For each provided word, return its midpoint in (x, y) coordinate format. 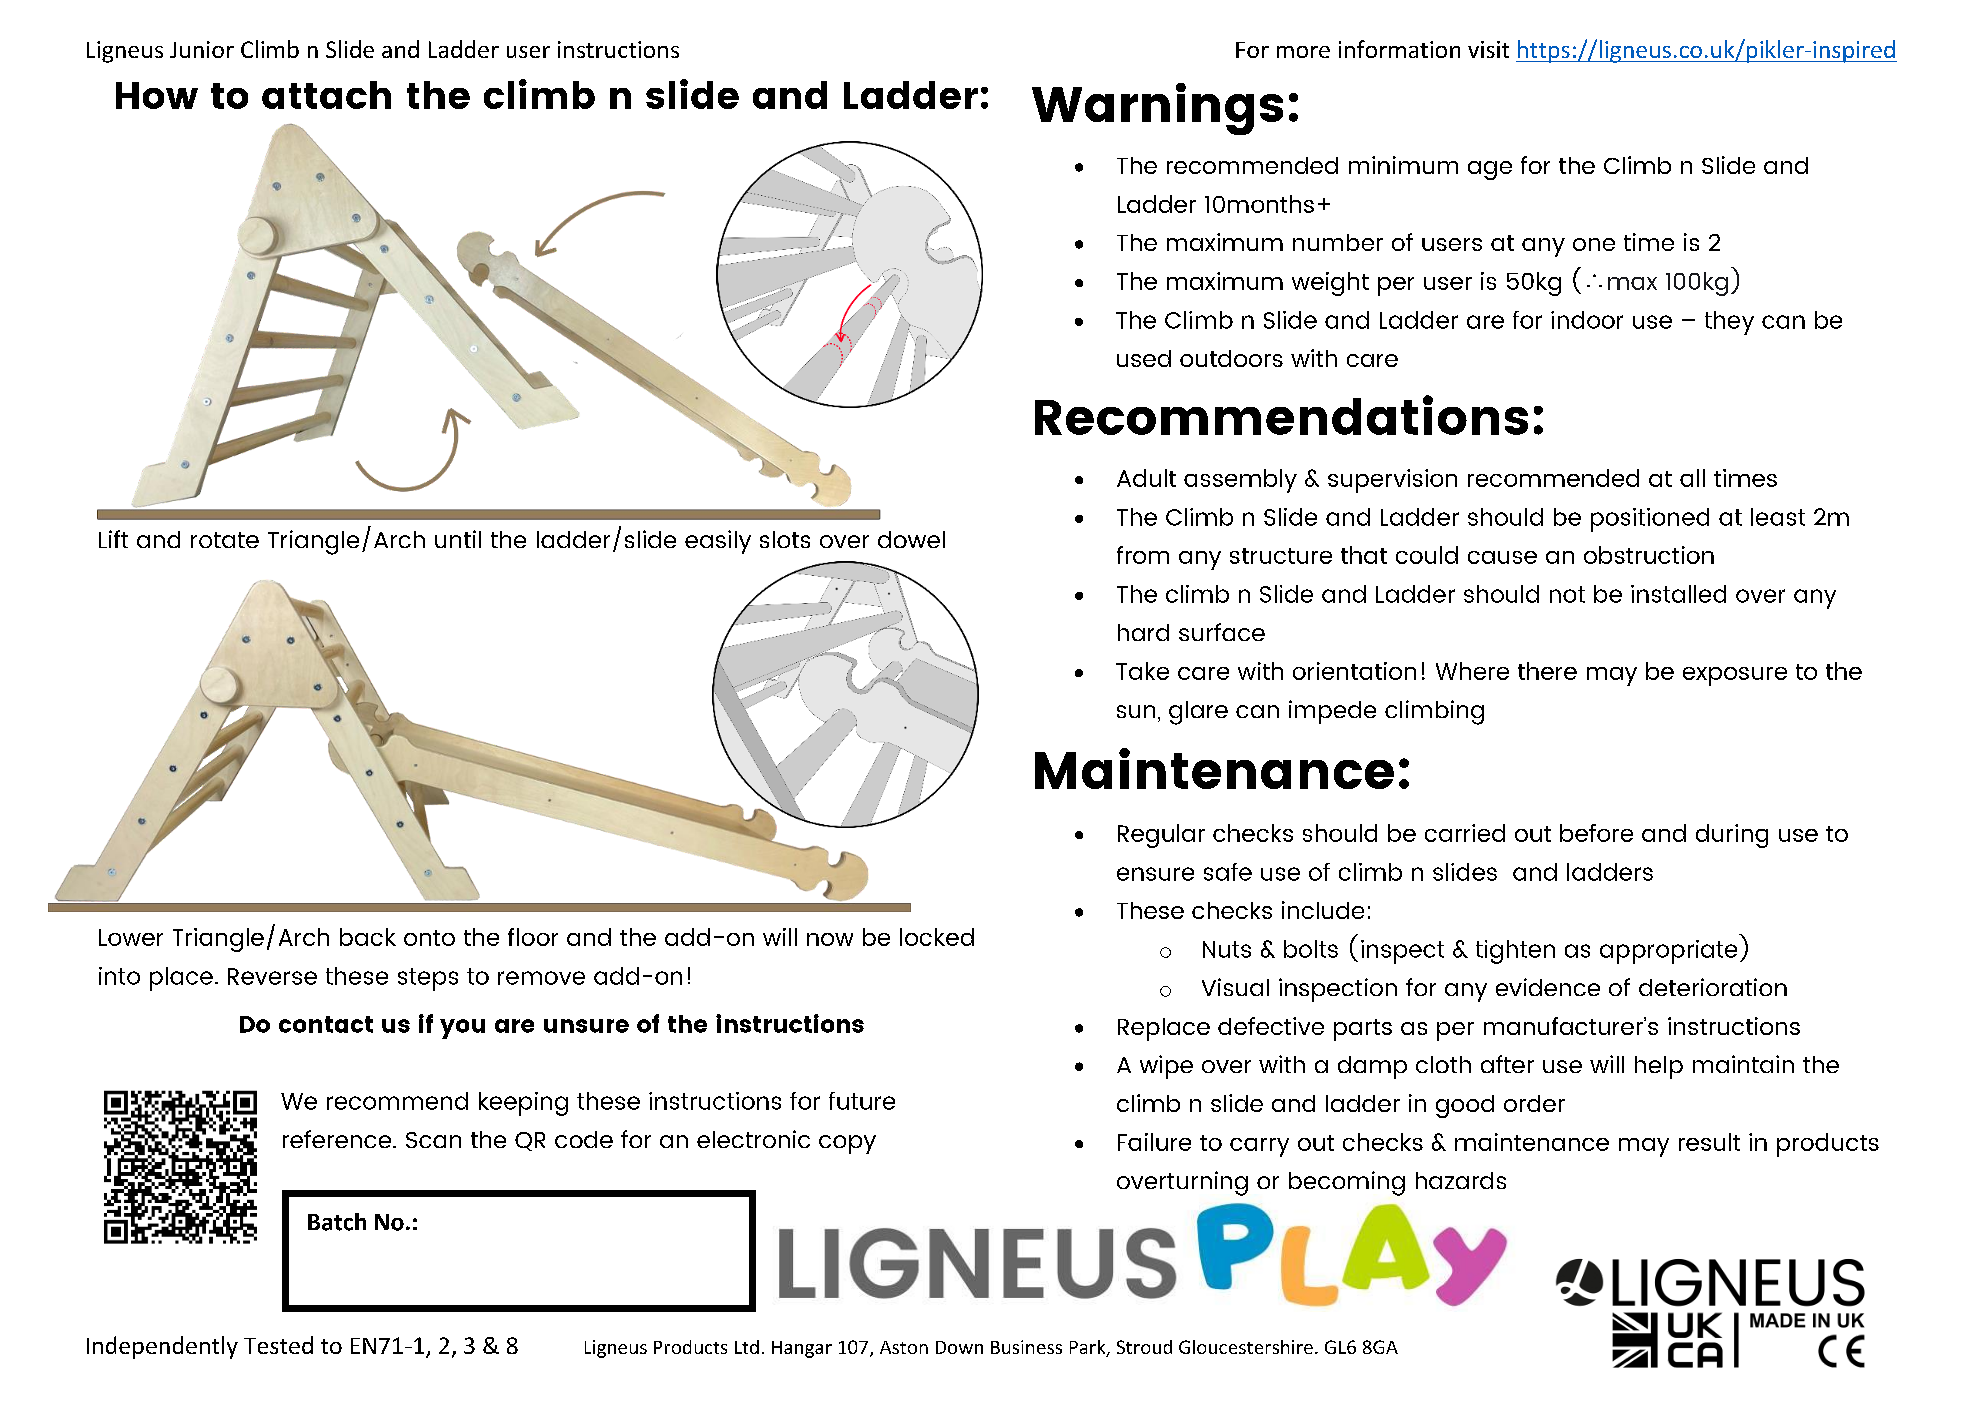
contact (326, 1024)
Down (959, 1347)
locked (937, 937)
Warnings (1157, 109)
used (1144, 358)
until (458, 539)
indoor (1587, 320)
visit (1488, 49)
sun (1136, 711)
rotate (225, 540)
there (1547, 671)
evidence (1548, 987)
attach (326, 95)
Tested (278, 1345)
